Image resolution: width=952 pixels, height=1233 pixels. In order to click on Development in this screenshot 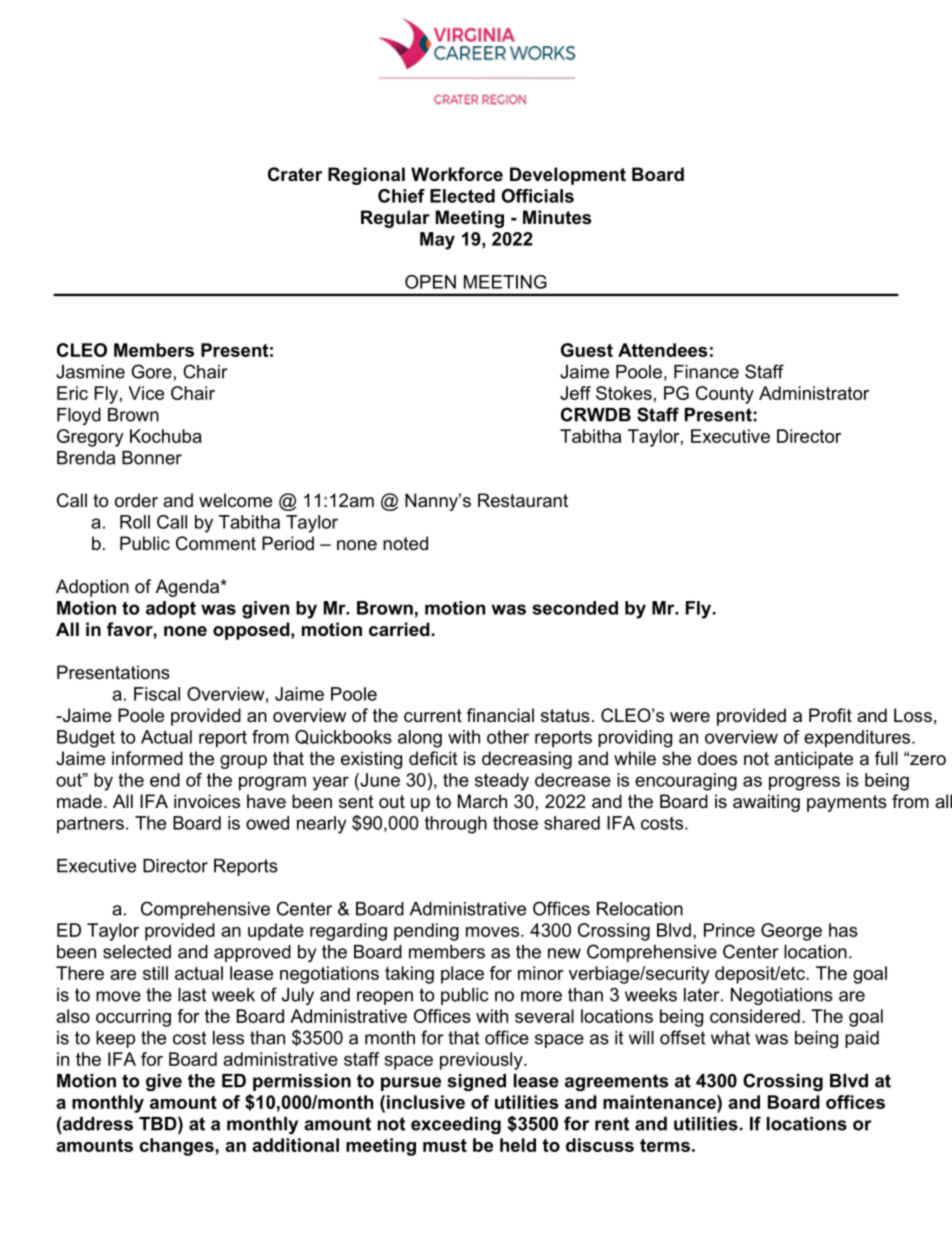, I will do `click(568, 176)`.
